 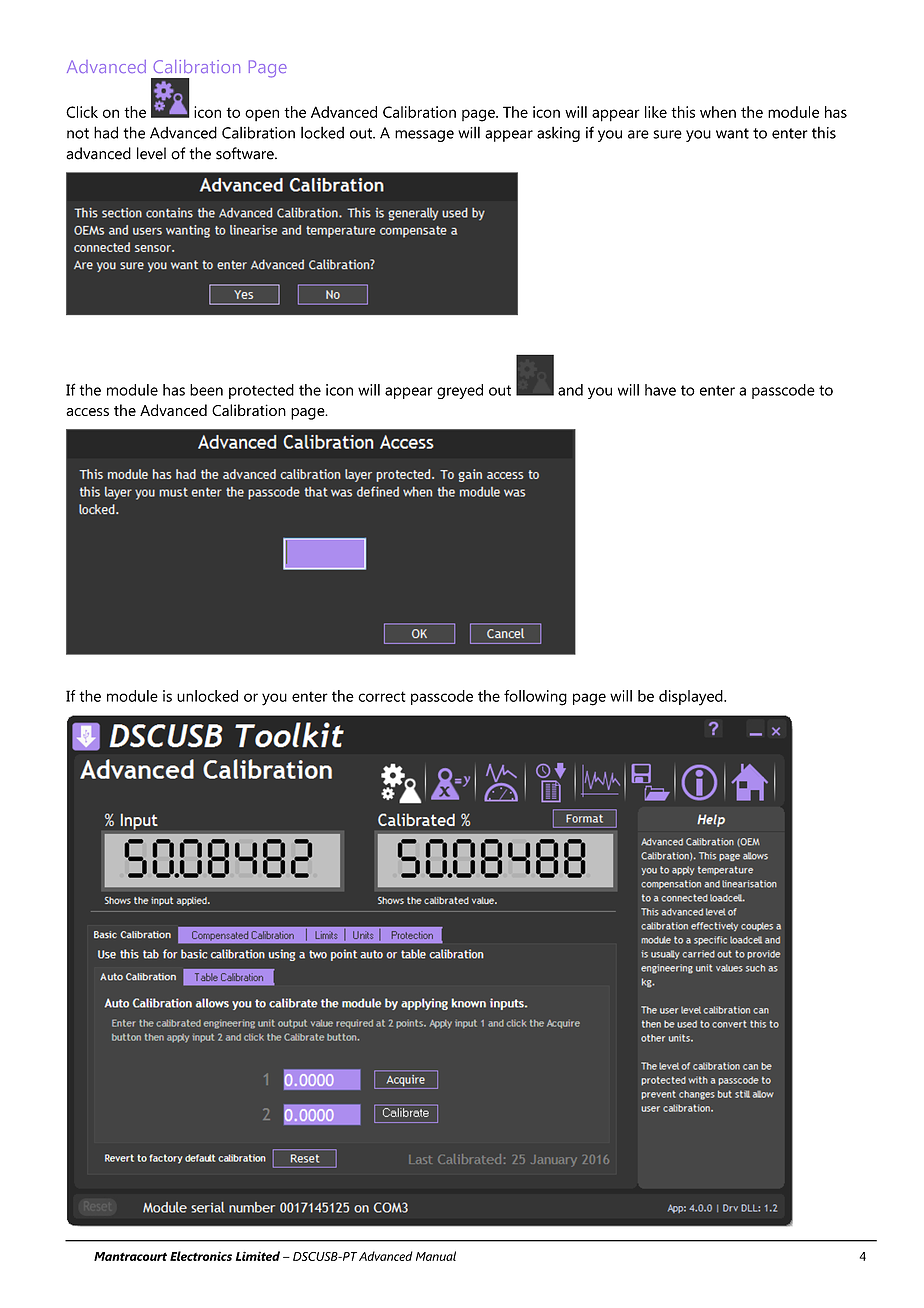 I want to click on asking, so click(x=558, y=134).
